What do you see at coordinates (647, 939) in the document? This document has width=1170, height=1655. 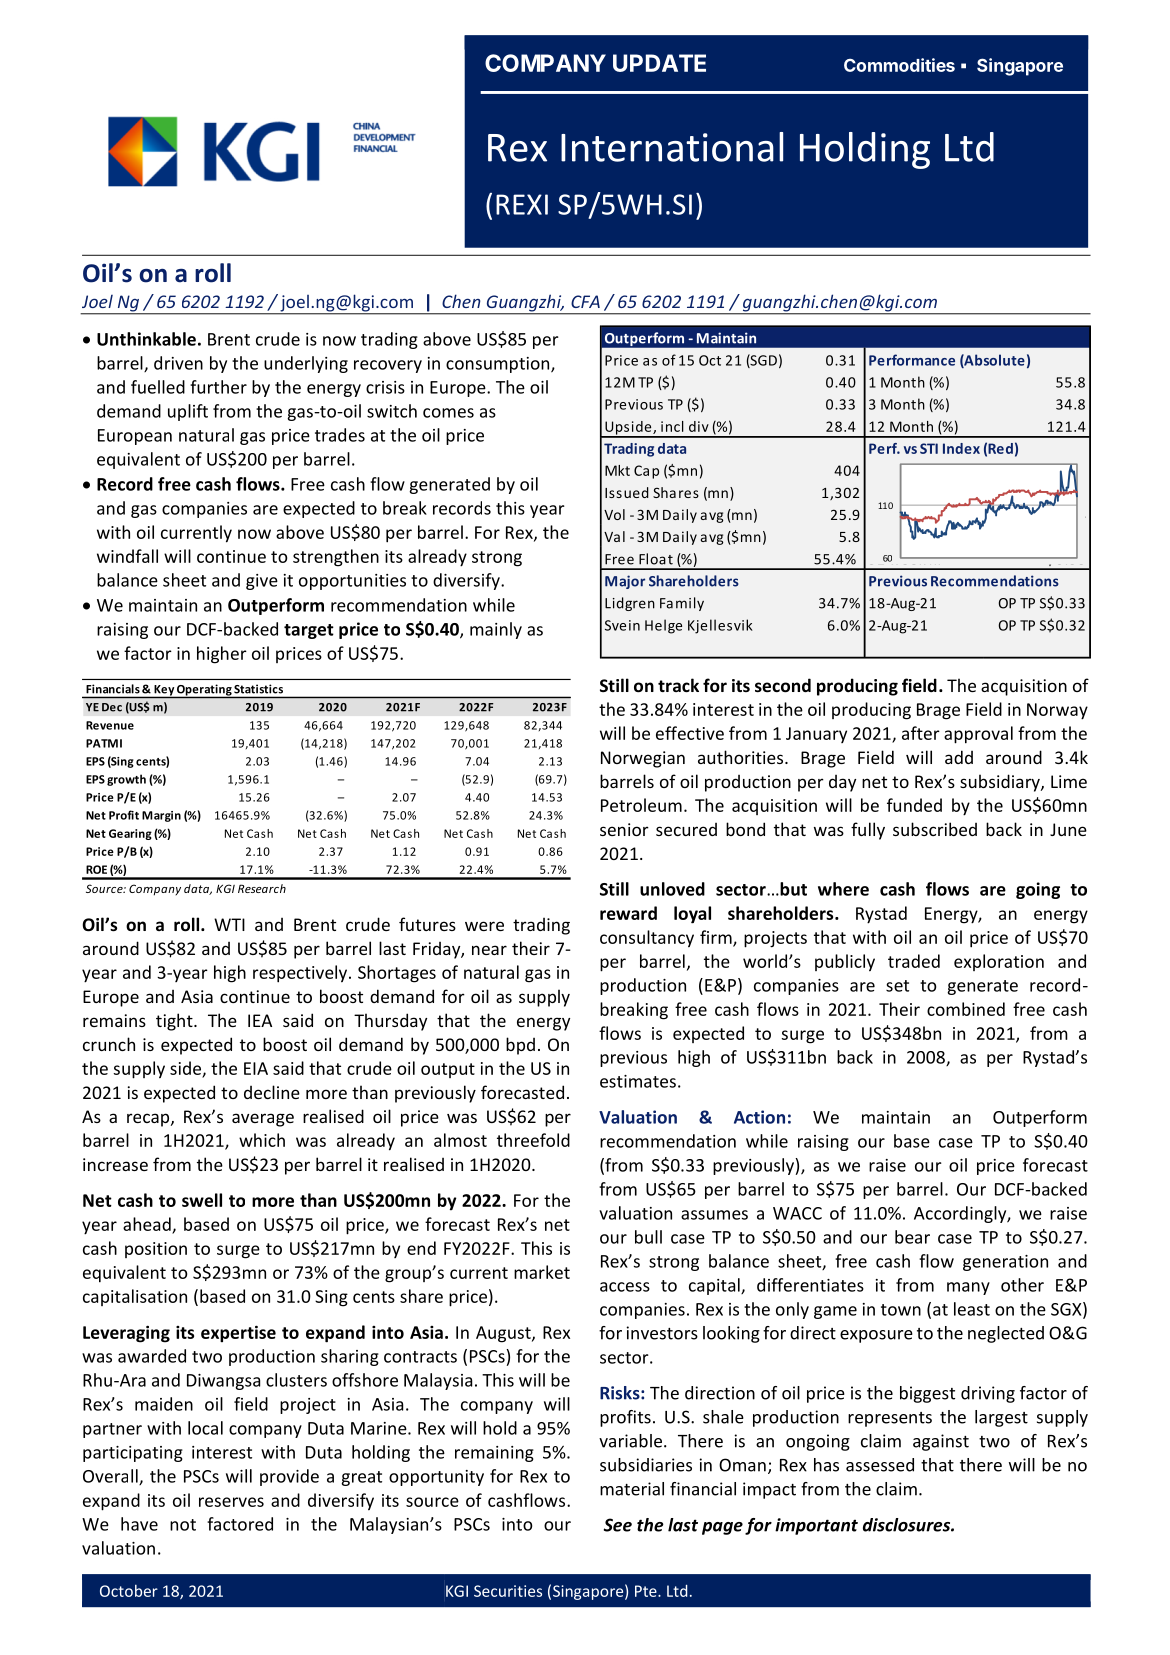 I see `consultancy` at bounding box center [647, 939].
